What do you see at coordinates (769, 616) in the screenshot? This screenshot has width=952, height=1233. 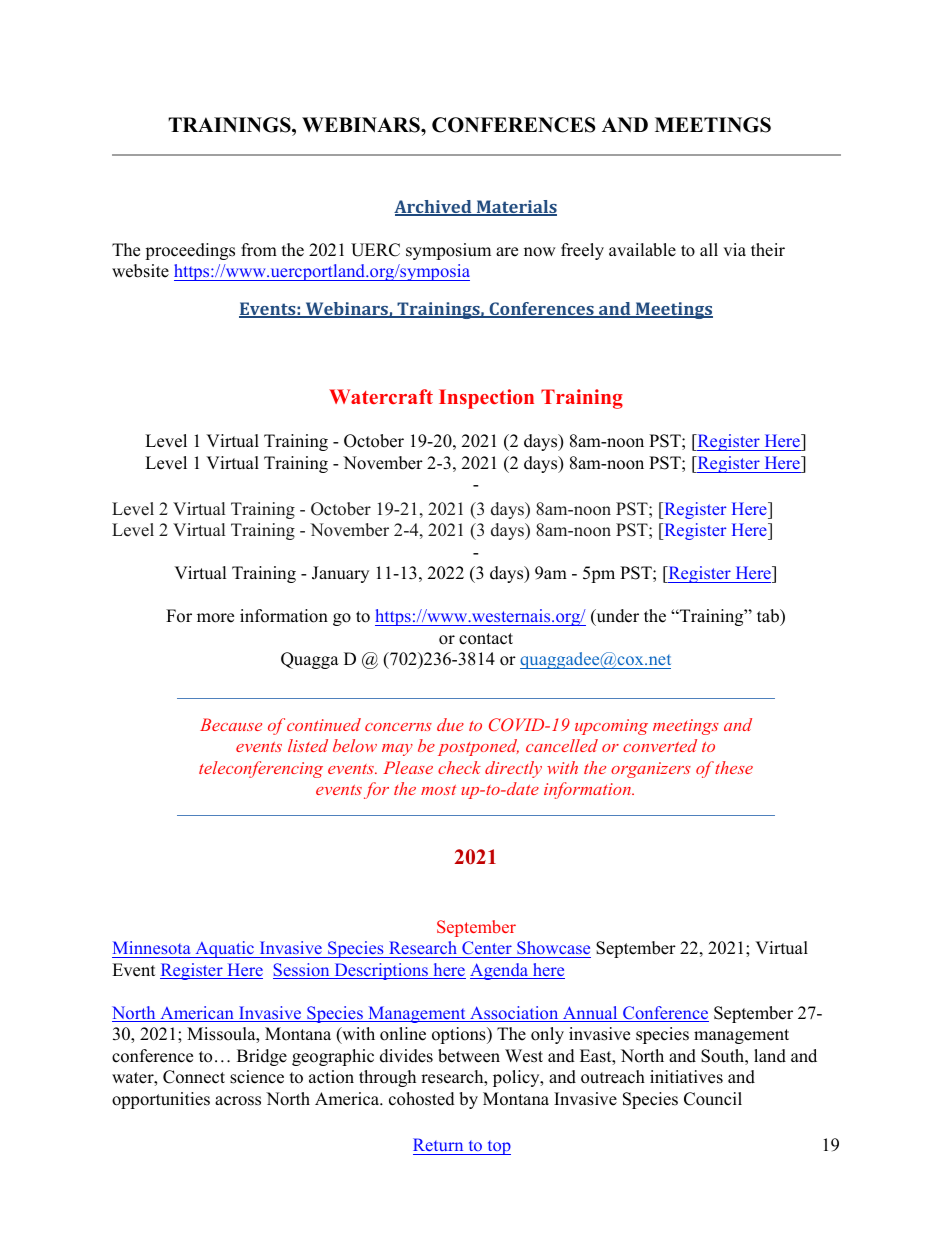 I see `tab` at bounding box center [769, 616].
